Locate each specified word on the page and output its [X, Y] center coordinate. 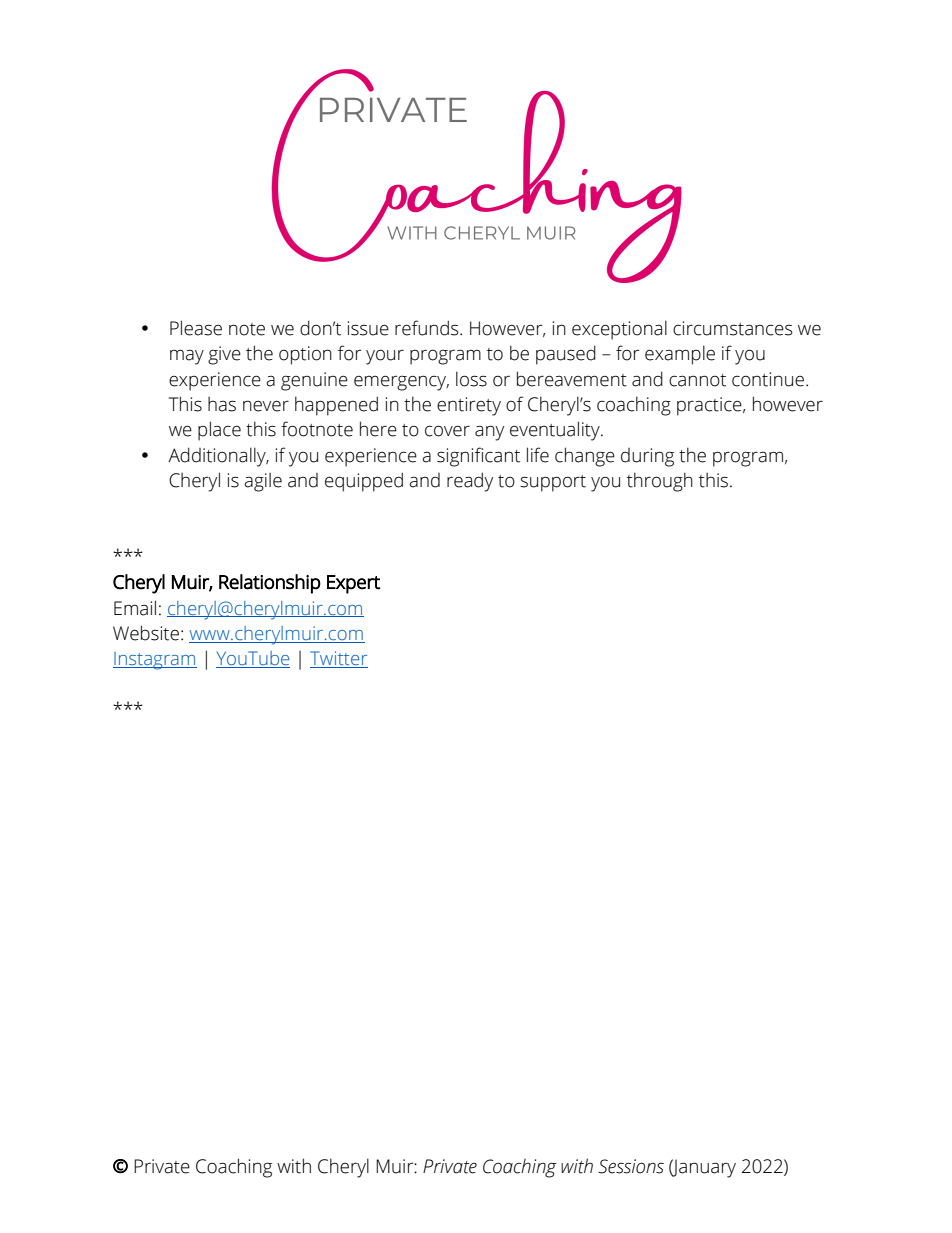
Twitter [339, 659]
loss [471, 379]
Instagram [155, 661]
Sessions [631, 1166]
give [224, 355]
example [680, 355]
